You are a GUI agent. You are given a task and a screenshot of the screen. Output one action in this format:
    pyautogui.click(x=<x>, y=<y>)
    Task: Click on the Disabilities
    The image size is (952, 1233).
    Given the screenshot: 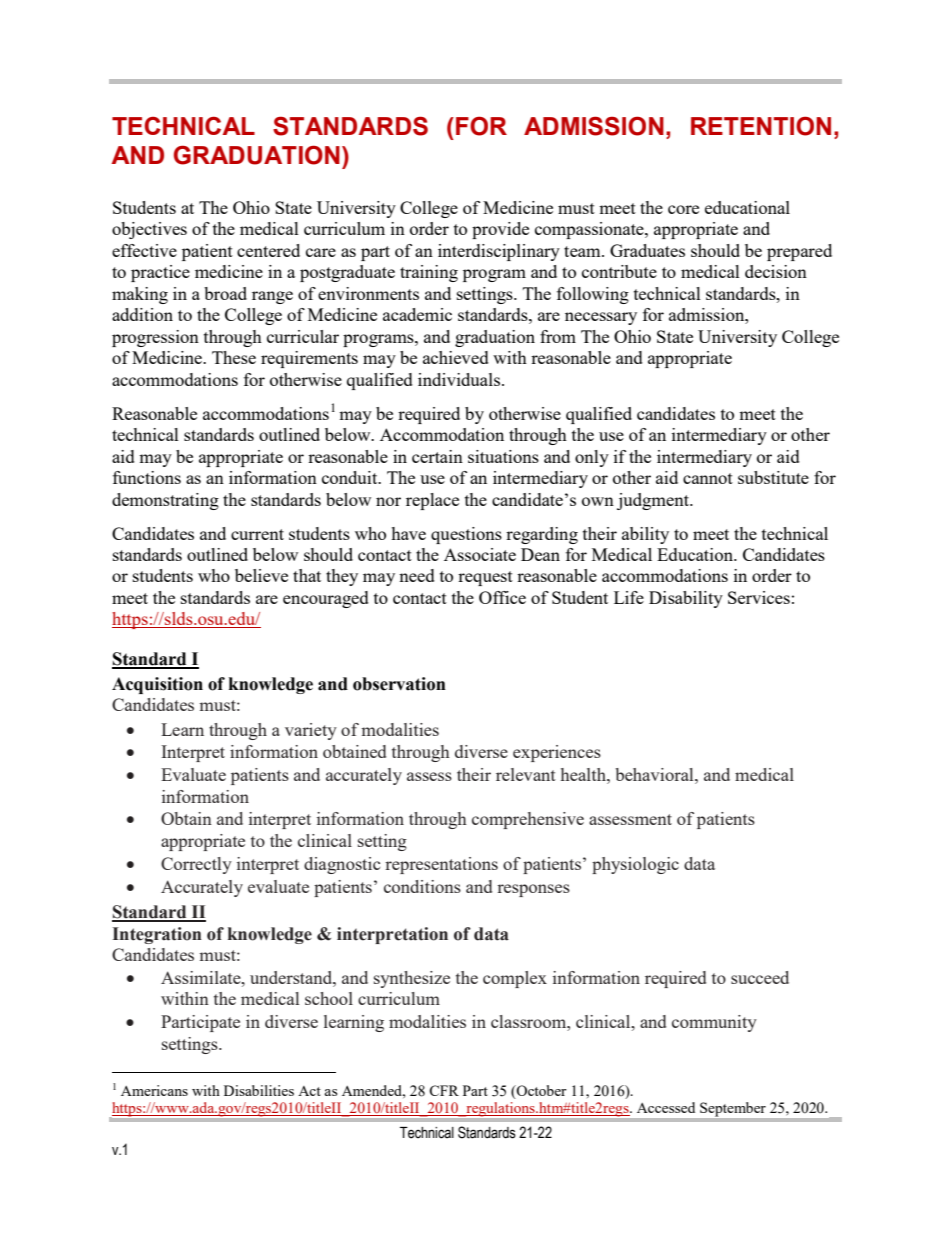 What is the action you would take?
    pyautogui.click(x=259, y=1090)
